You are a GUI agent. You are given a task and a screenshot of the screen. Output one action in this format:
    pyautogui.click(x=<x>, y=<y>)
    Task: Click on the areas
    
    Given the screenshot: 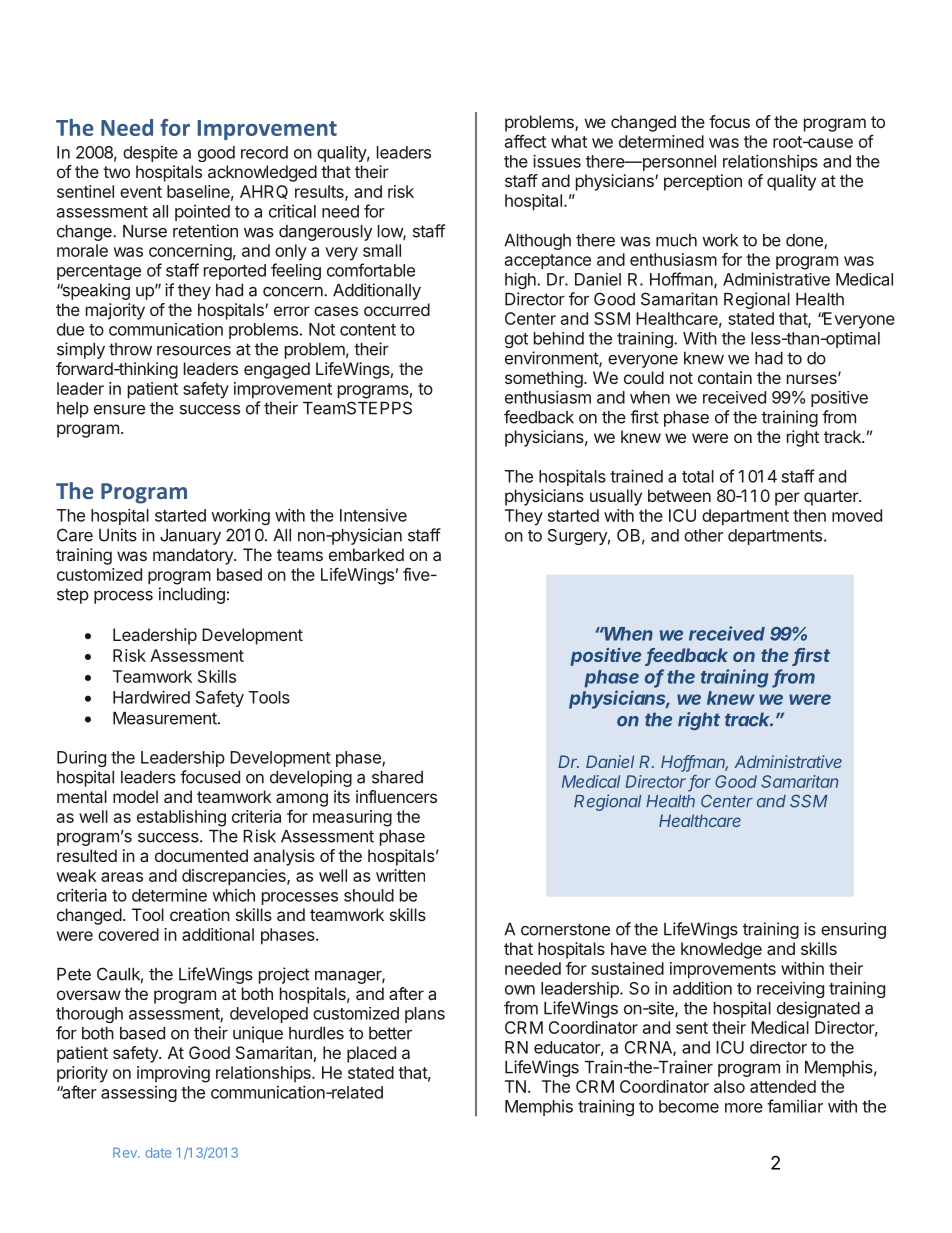 What is the action you would take?
    pyautogui.click(x=122, y=877)
